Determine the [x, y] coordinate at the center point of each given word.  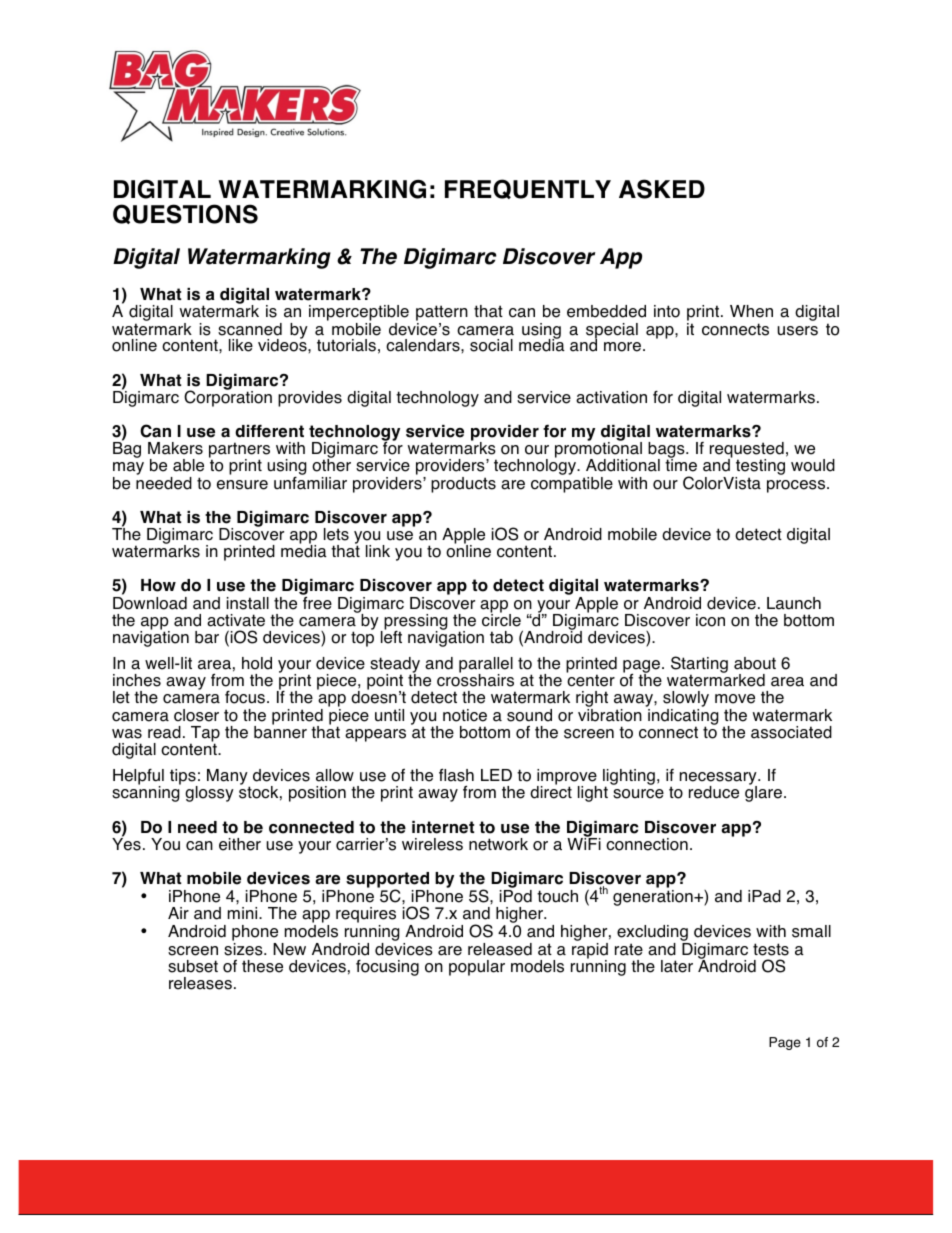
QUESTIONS [185, 214]
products [463, 485]
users [797, 331]
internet [443, 827]
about [755, 663]
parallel [486, 666]
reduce [714, 792]
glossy [209, 794]
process [797, 486]
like [241, 345]
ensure [242, 485]
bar [207, 637]
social [491, 345]
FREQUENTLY [528, 189]
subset [193, 966]
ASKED [662, 189]
